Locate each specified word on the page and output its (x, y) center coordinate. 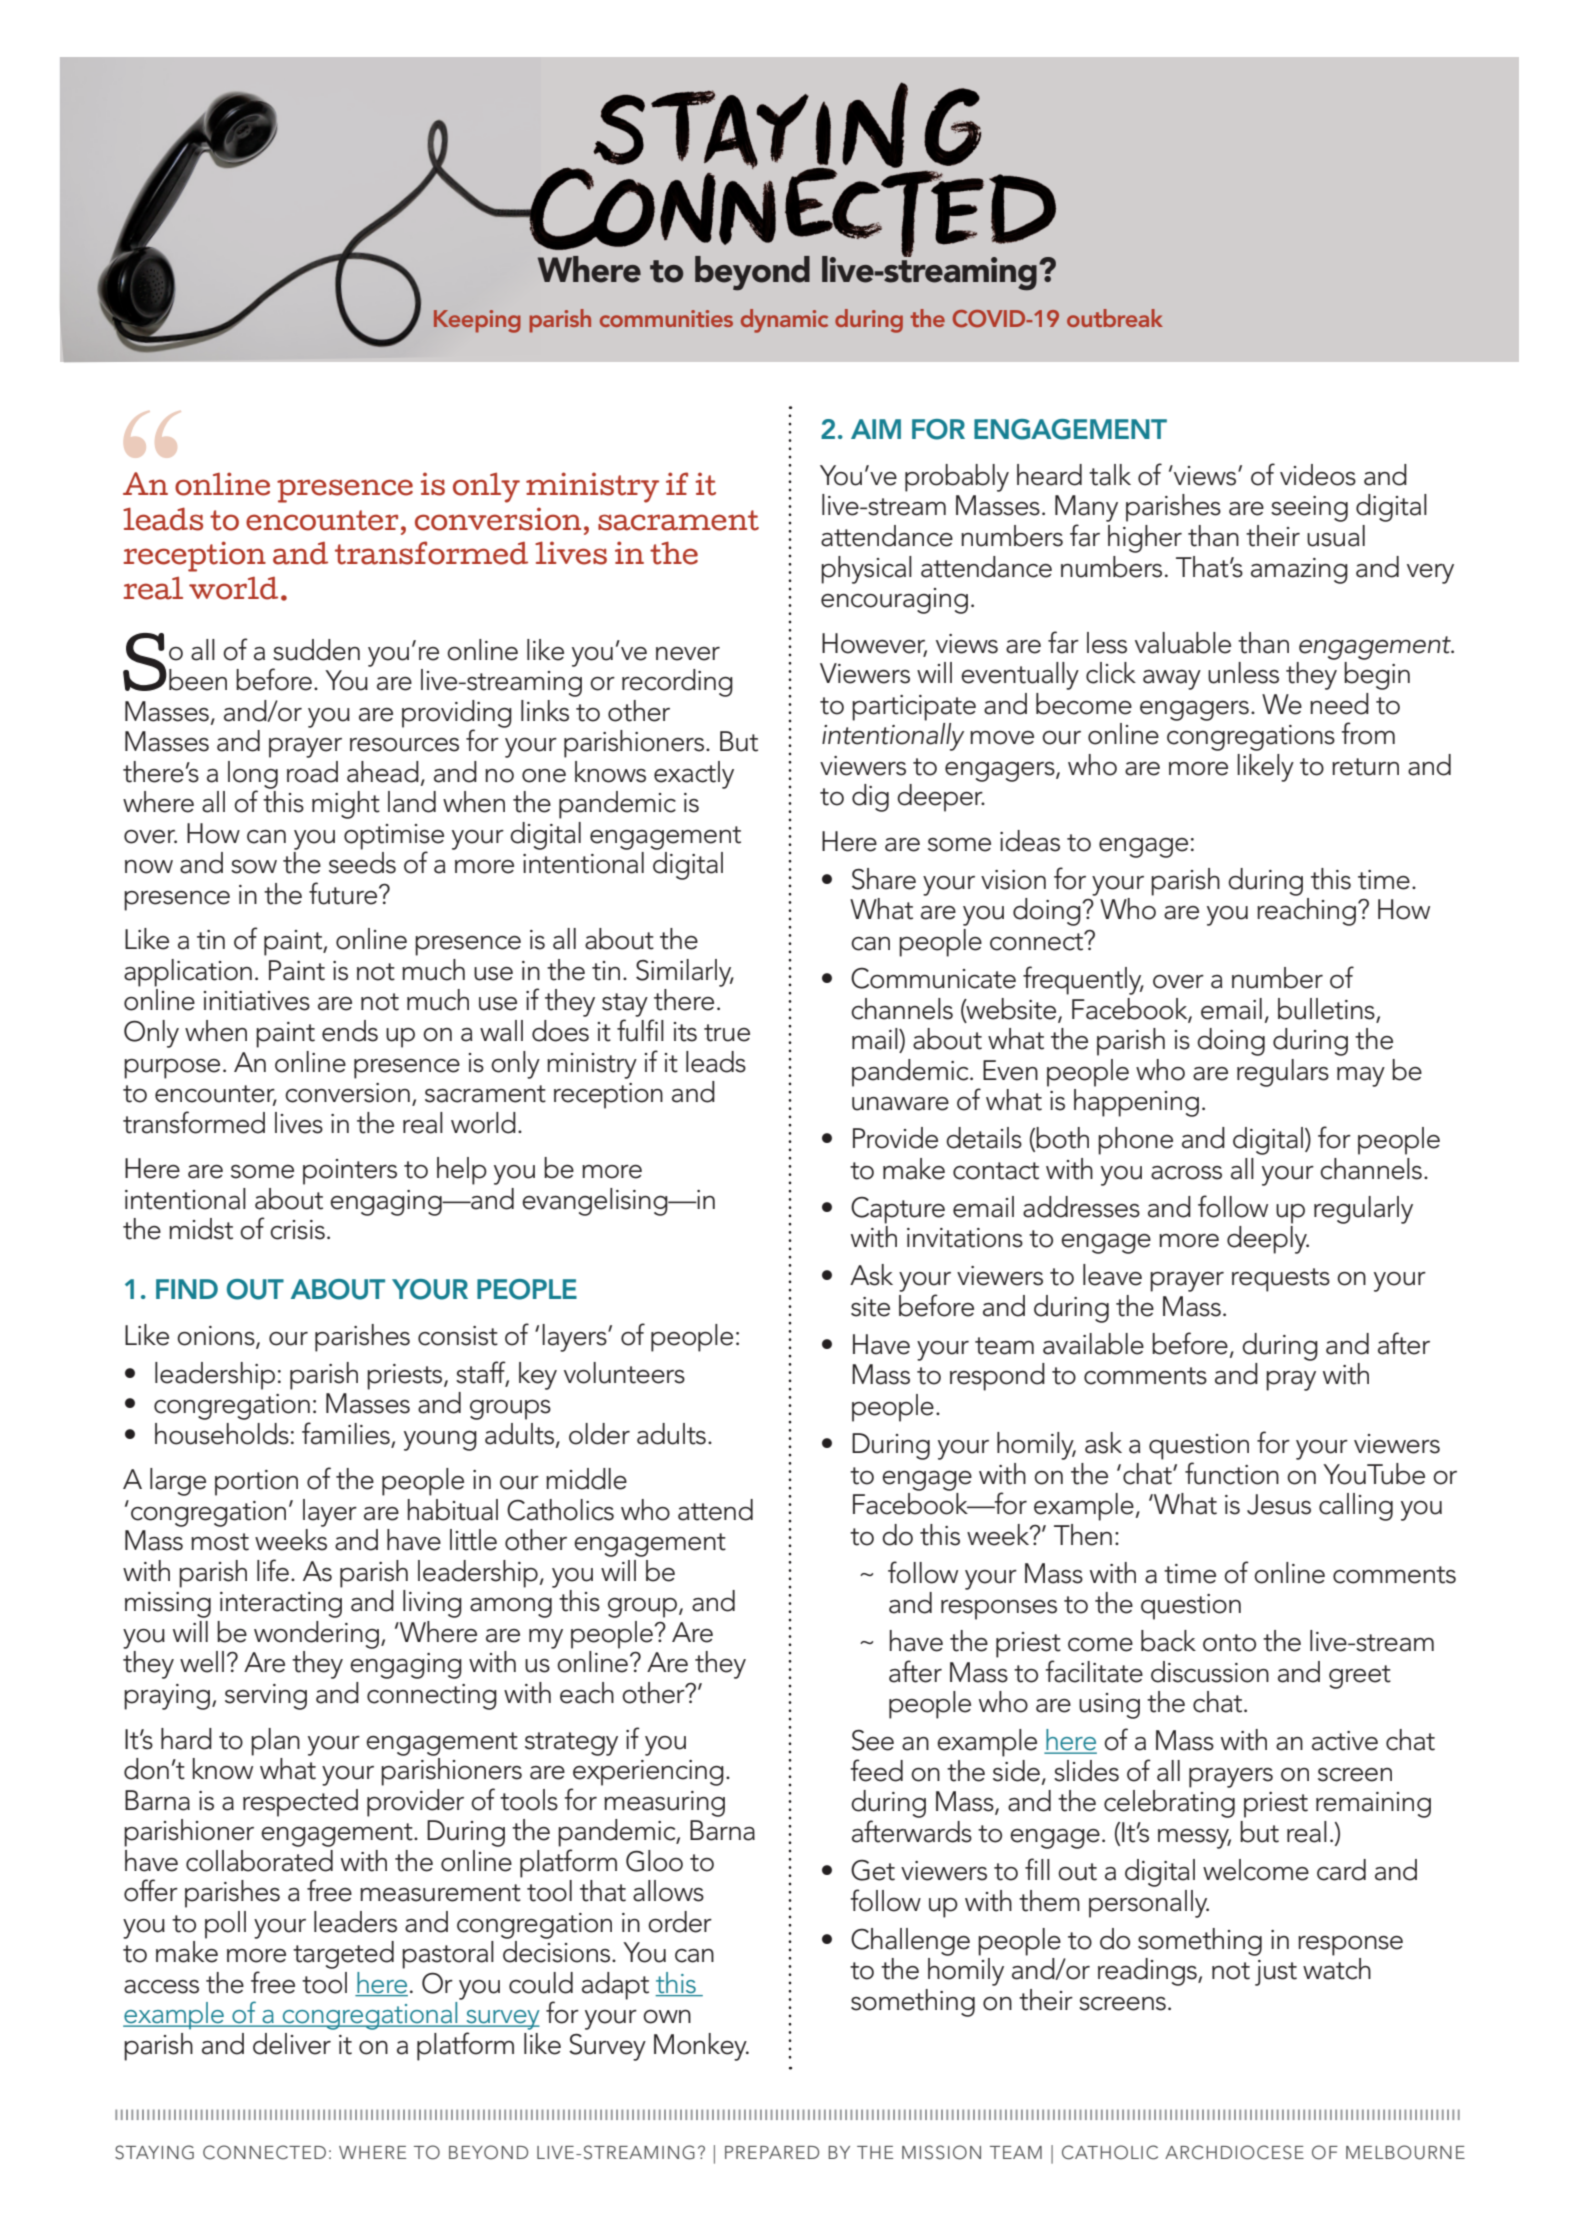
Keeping (477, 321)
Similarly (685, 973)
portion (256, 1483)
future (344, 893)
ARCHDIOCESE (1234, 2152)
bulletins (1326, 1009)
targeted (343, 1955)
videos (1318, 475)
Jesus (1279, 1504)
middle (586, 1479)
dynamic (784, 321)
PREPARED (772, 2152)
